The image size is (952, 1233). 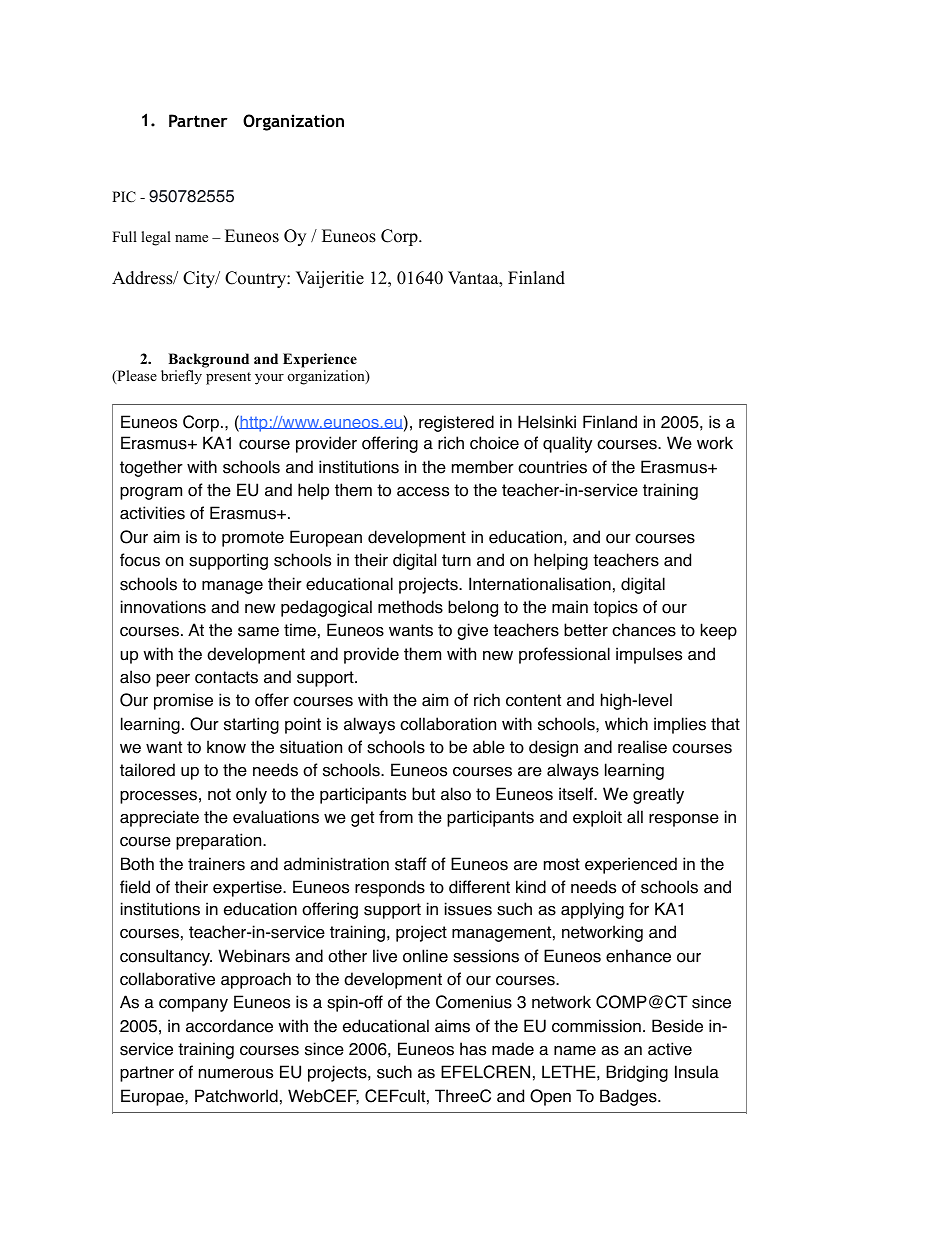 What do you see at coordinates (639, 909) in the screenshot?
I see `for` at bounding box center [639, 909].
